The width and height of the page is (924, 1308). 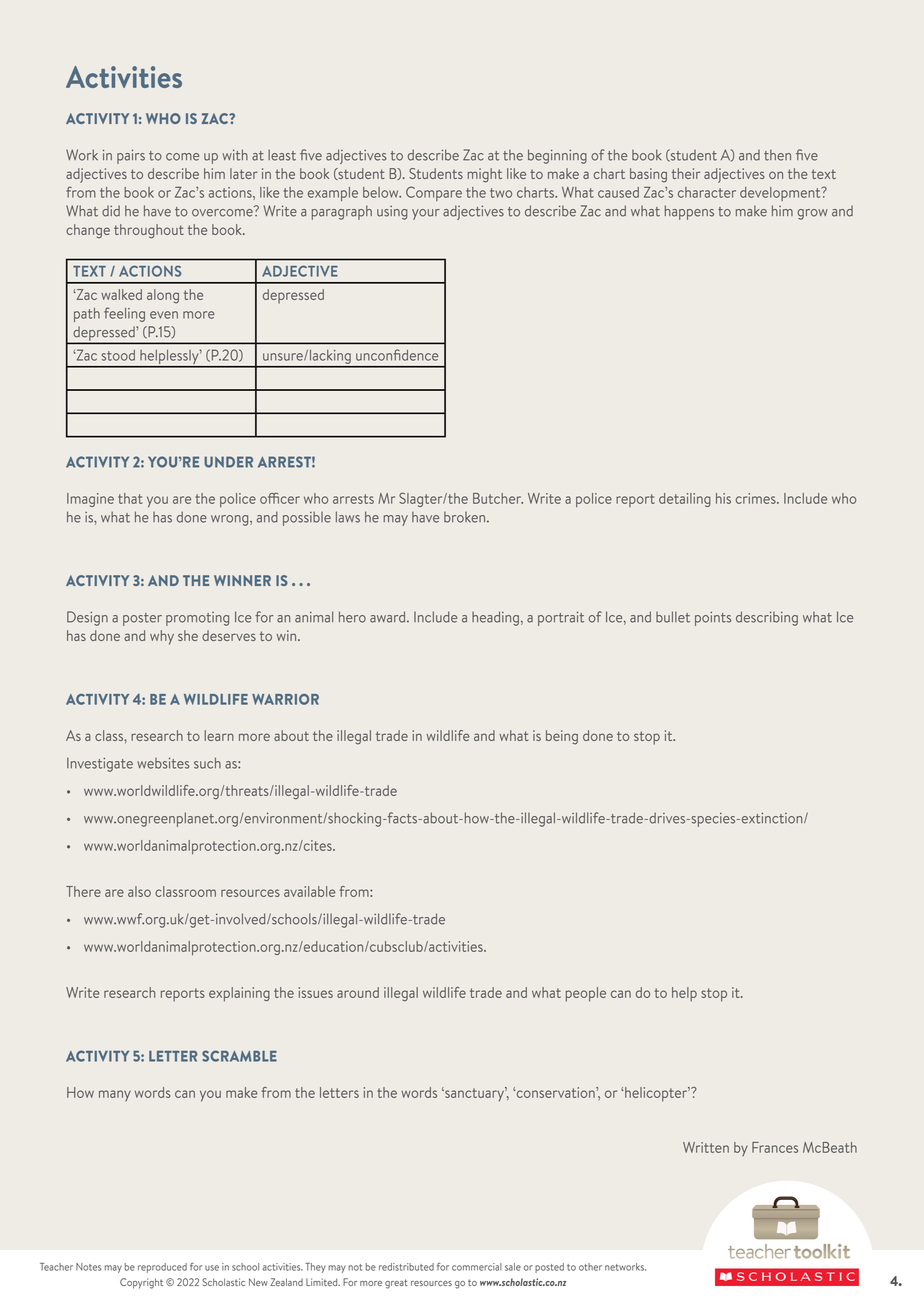 I want to click on people, so click(x=586, y=994).
